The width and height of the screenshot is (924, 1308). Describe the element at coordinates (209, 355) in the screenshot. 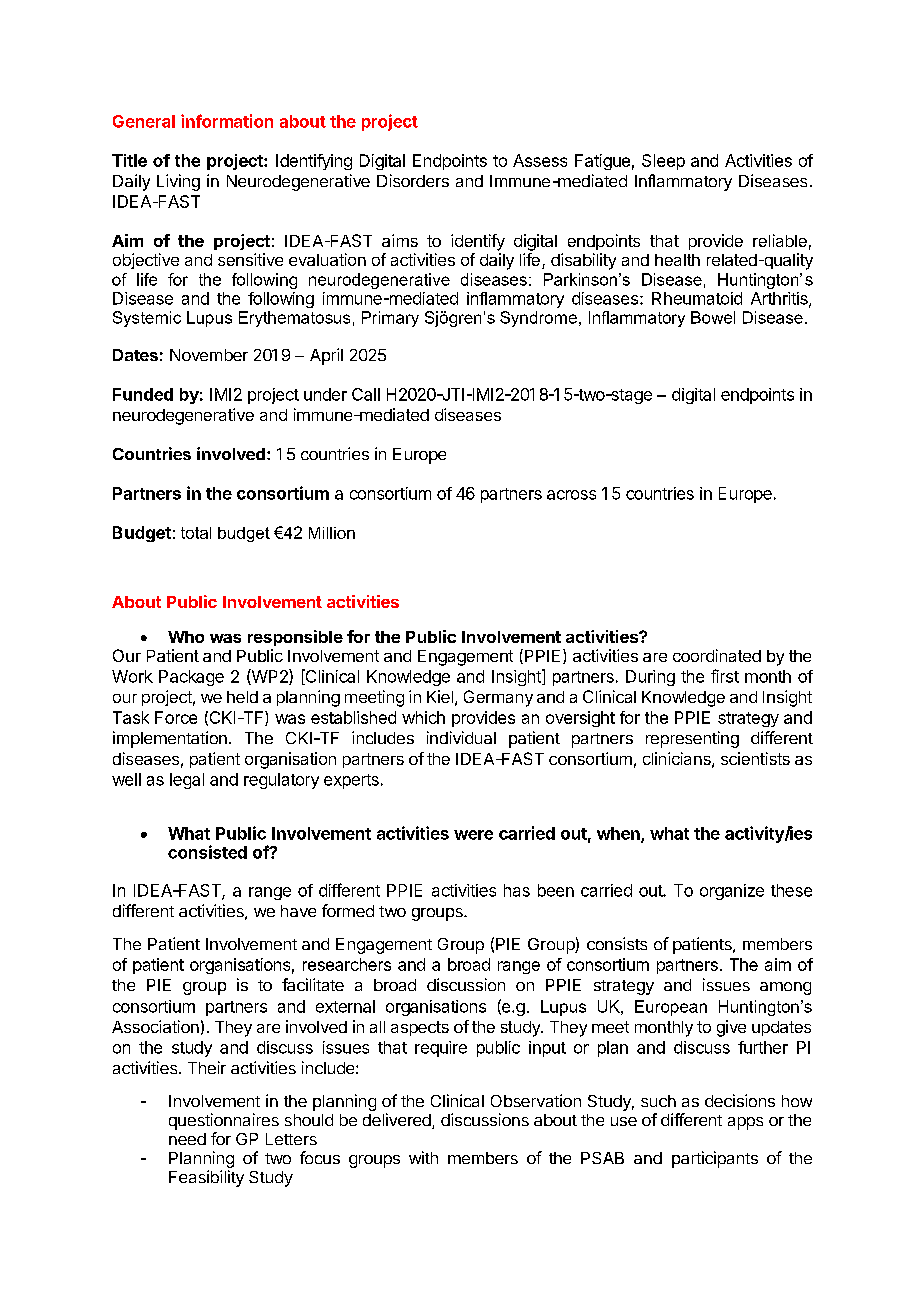

I see `November` at that location.
